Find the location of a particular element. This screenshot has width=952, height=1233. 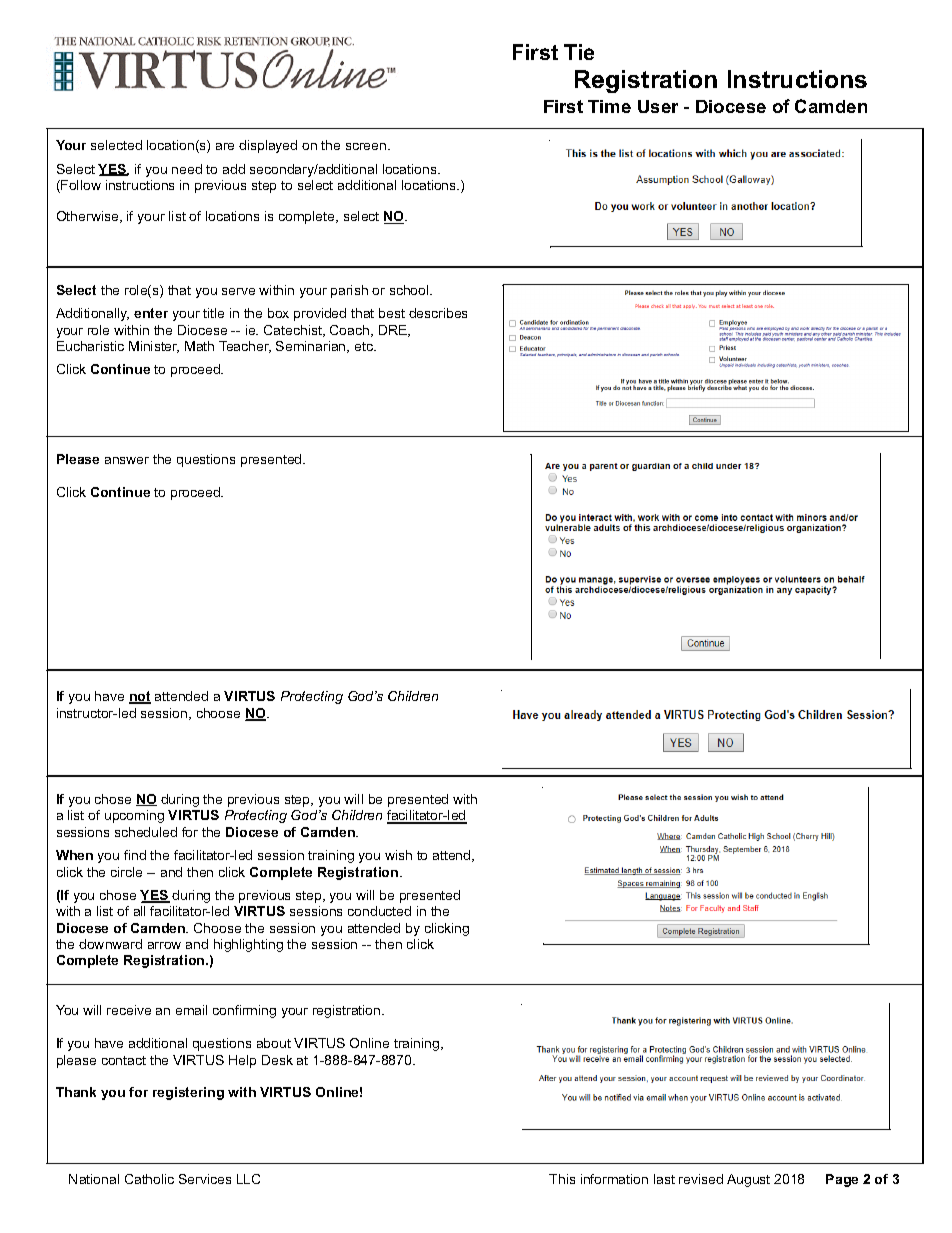

August is located at coordinates (748, 1180).
